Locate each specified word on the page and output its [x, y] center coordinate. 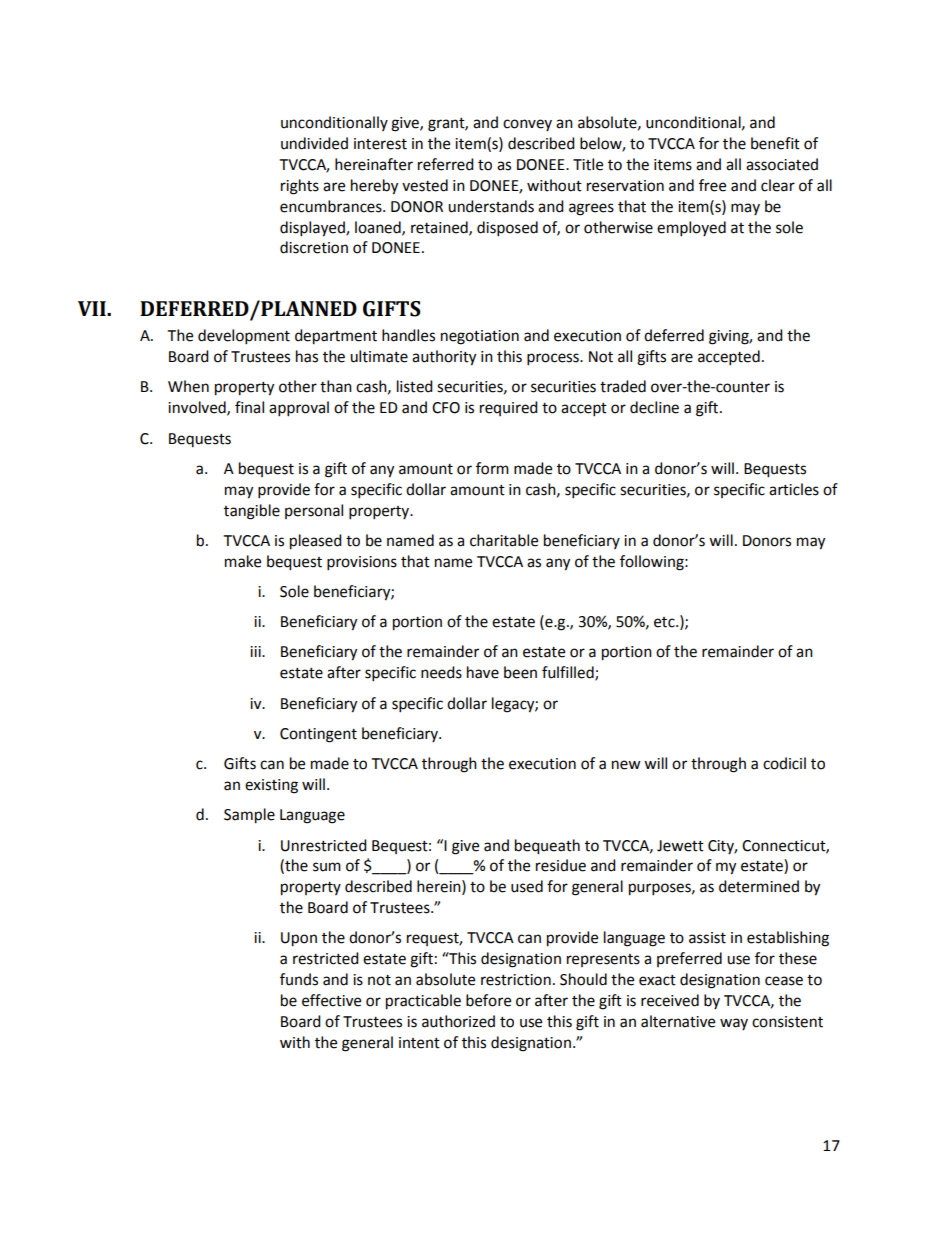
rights [300, 187]
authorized [458, 1021]
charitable [504, 540]
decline [654, 407]
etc [665, 622]
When [188, 386]
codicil [784, 763]
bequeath [547, 847]
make [243, 561]
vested [425, 185]
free [712, 185]
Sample [249, 816]
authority [444, 358]
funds [299, 979]
